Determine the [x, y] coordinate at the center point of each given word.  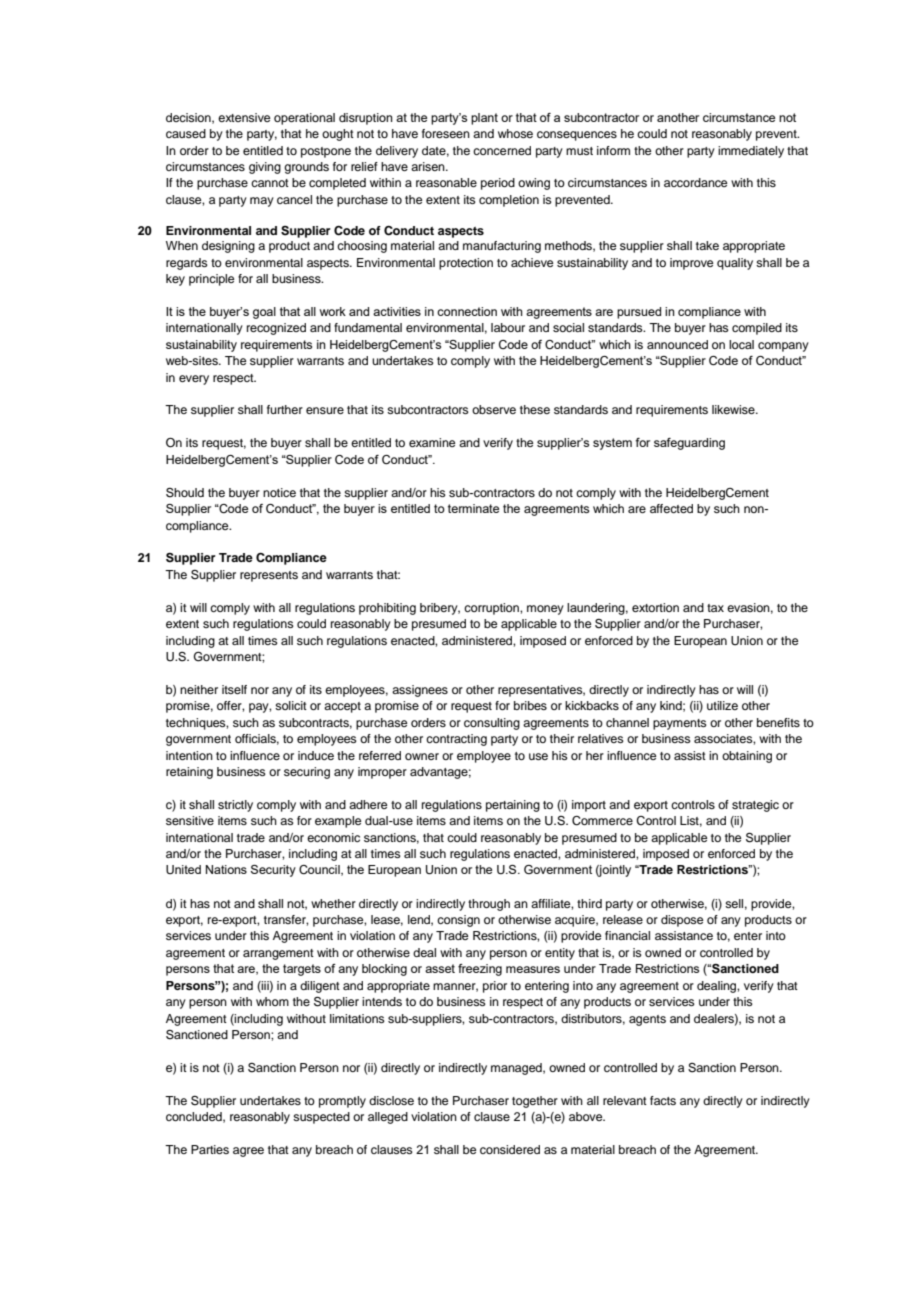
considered [510, 1149]
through [489, 905]
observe [494, 409]
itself [234, 689]
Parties [210, 1149]
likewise [734, 409]
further [285, 409]
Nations [226, 869]
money [545, 610]
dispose [682, 921]
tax [715, 608]
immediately [751, 152]
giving [265, 168]
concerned [502, 150]
